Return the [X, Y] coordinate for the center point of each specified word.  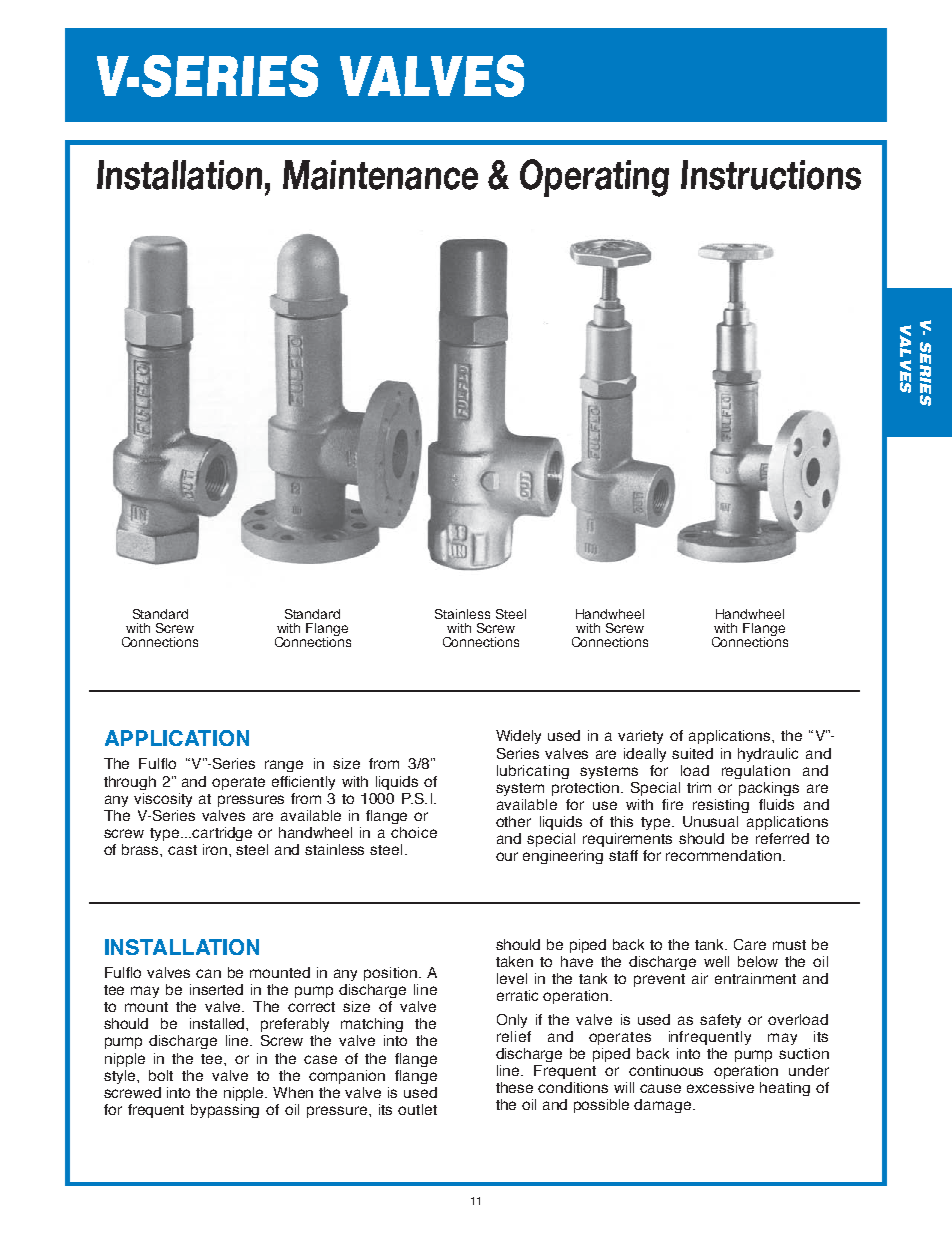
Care [750, 944]
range [284, 766]
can [208, 973]
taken [514, 961]
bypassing [225, 1111]
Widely [518, 737]
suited [692, 753]
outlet [417, 1109]
